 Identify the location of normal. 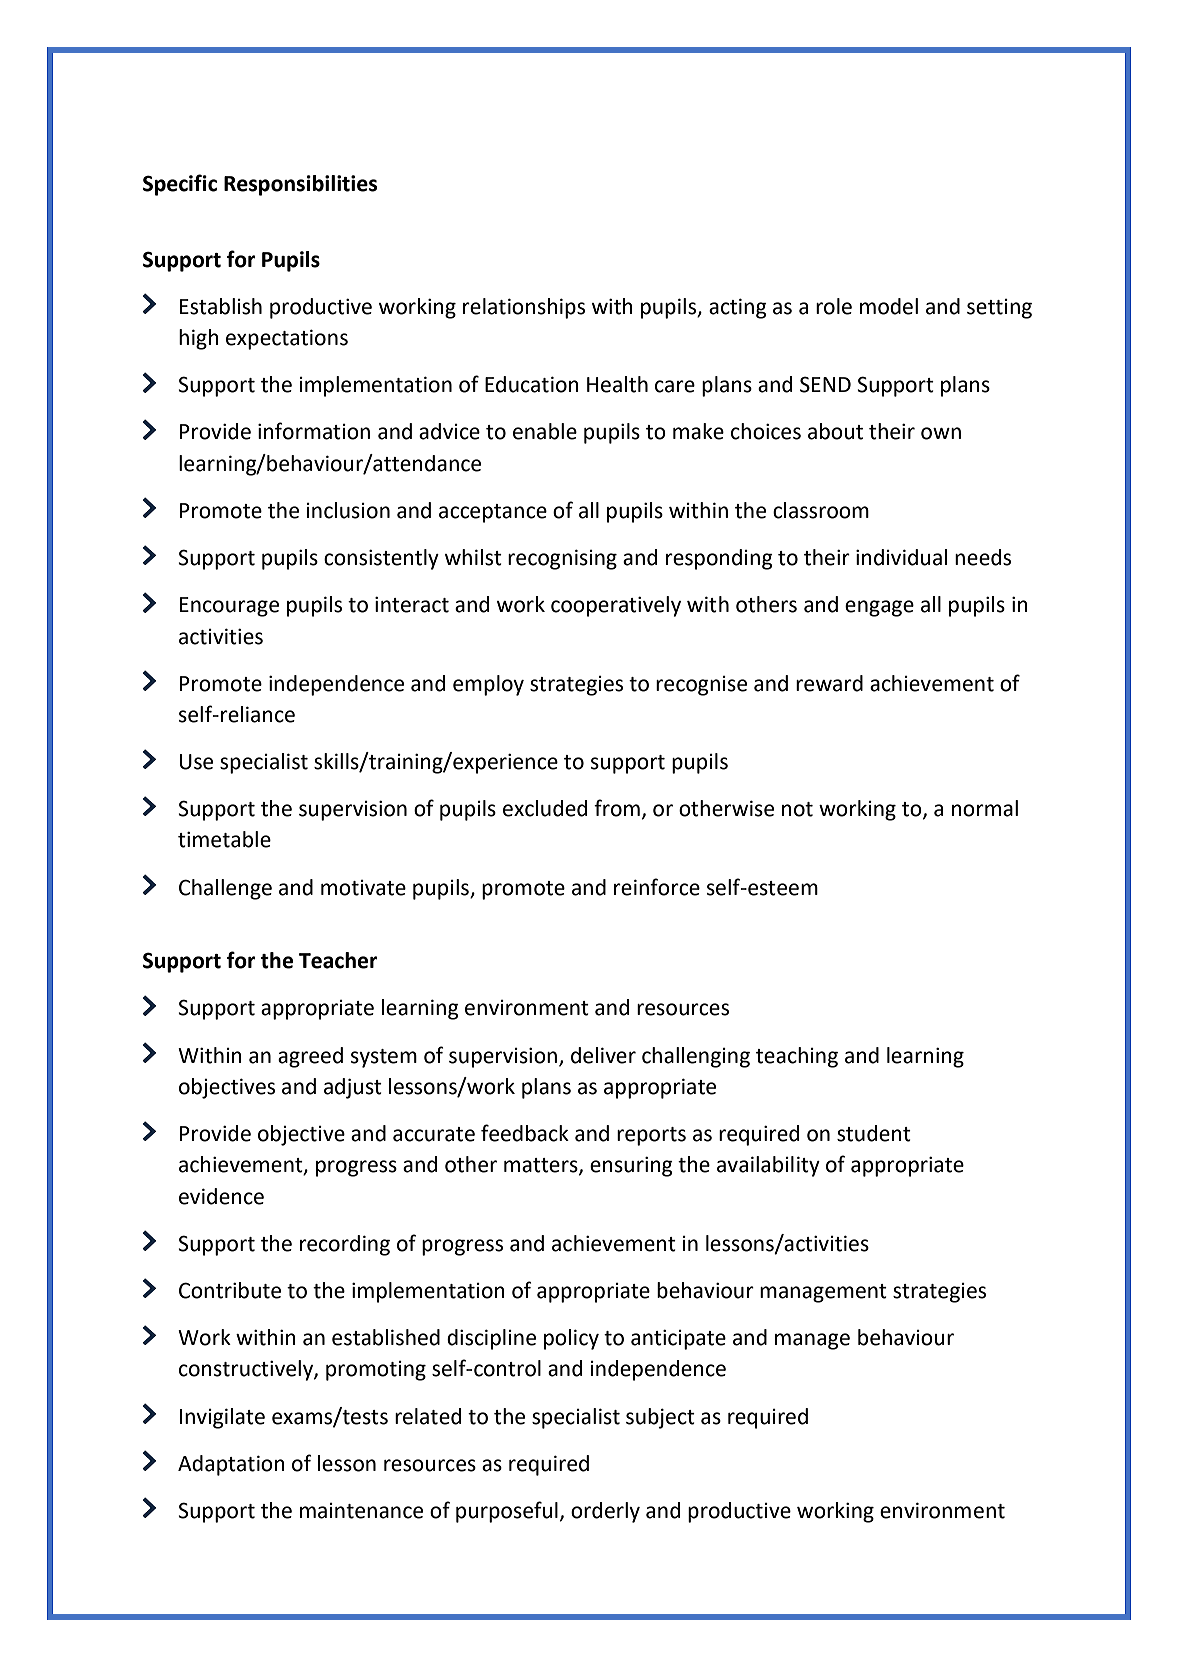
(985, 808).
